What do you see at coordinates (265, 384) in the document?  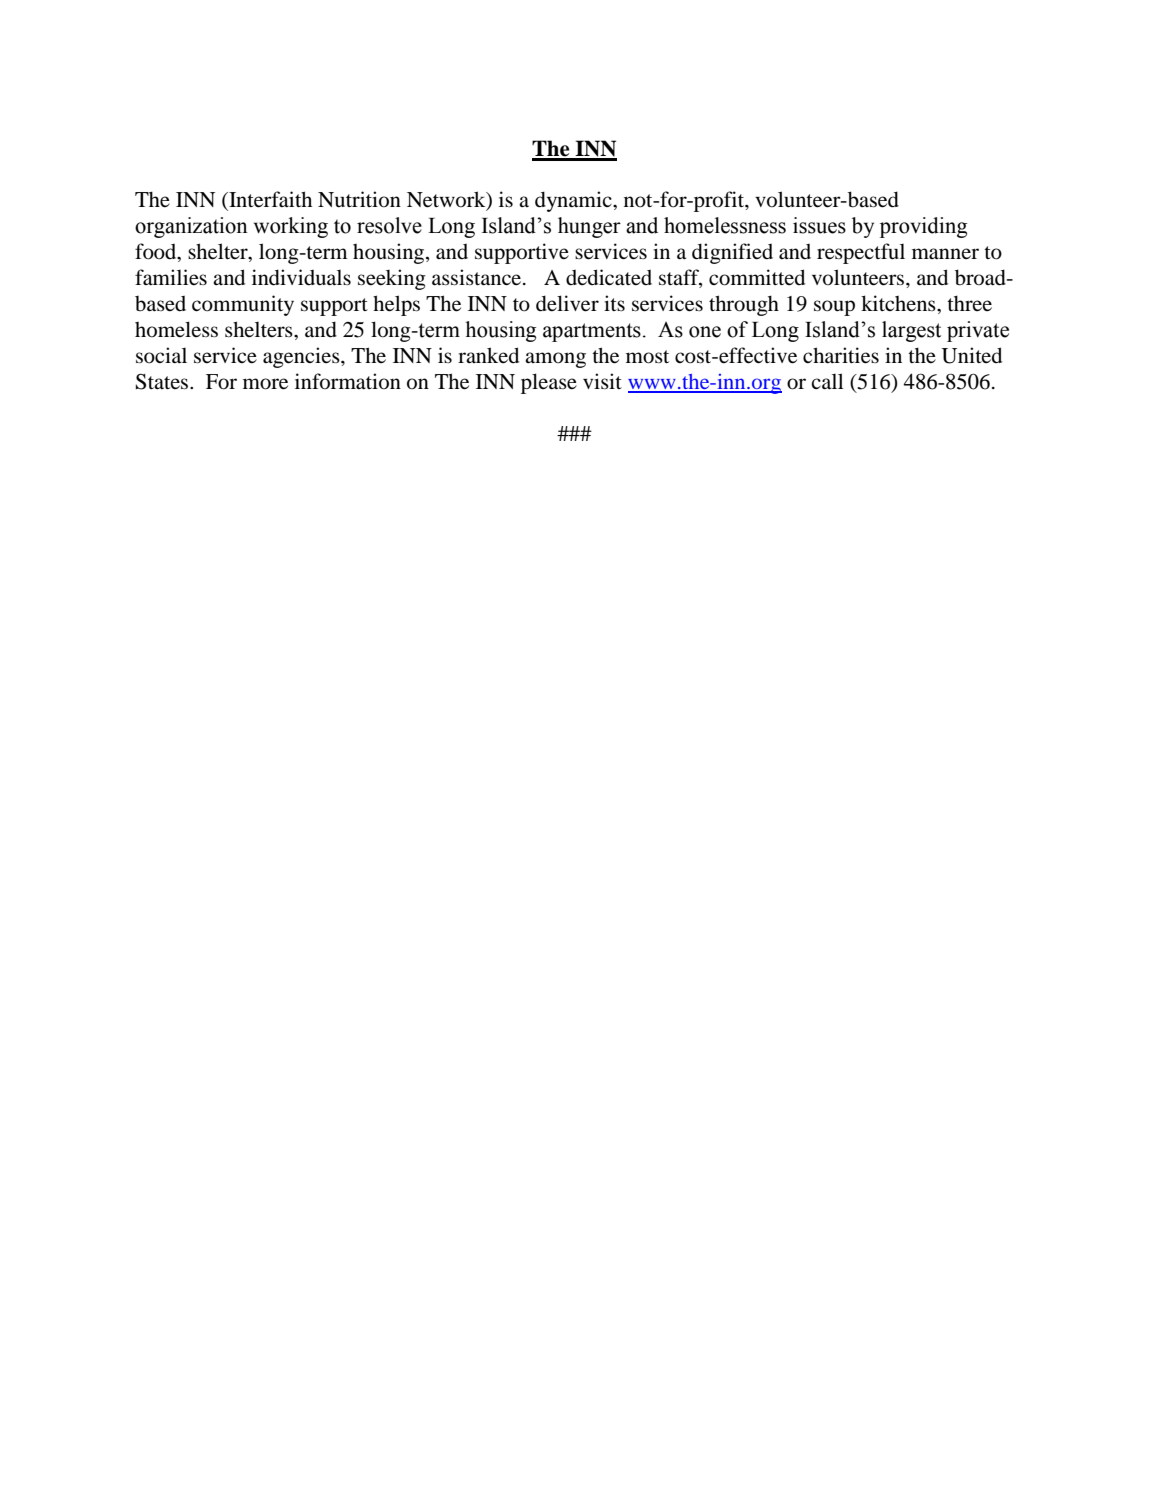 I see `more` at bounding box center [265, 384].
